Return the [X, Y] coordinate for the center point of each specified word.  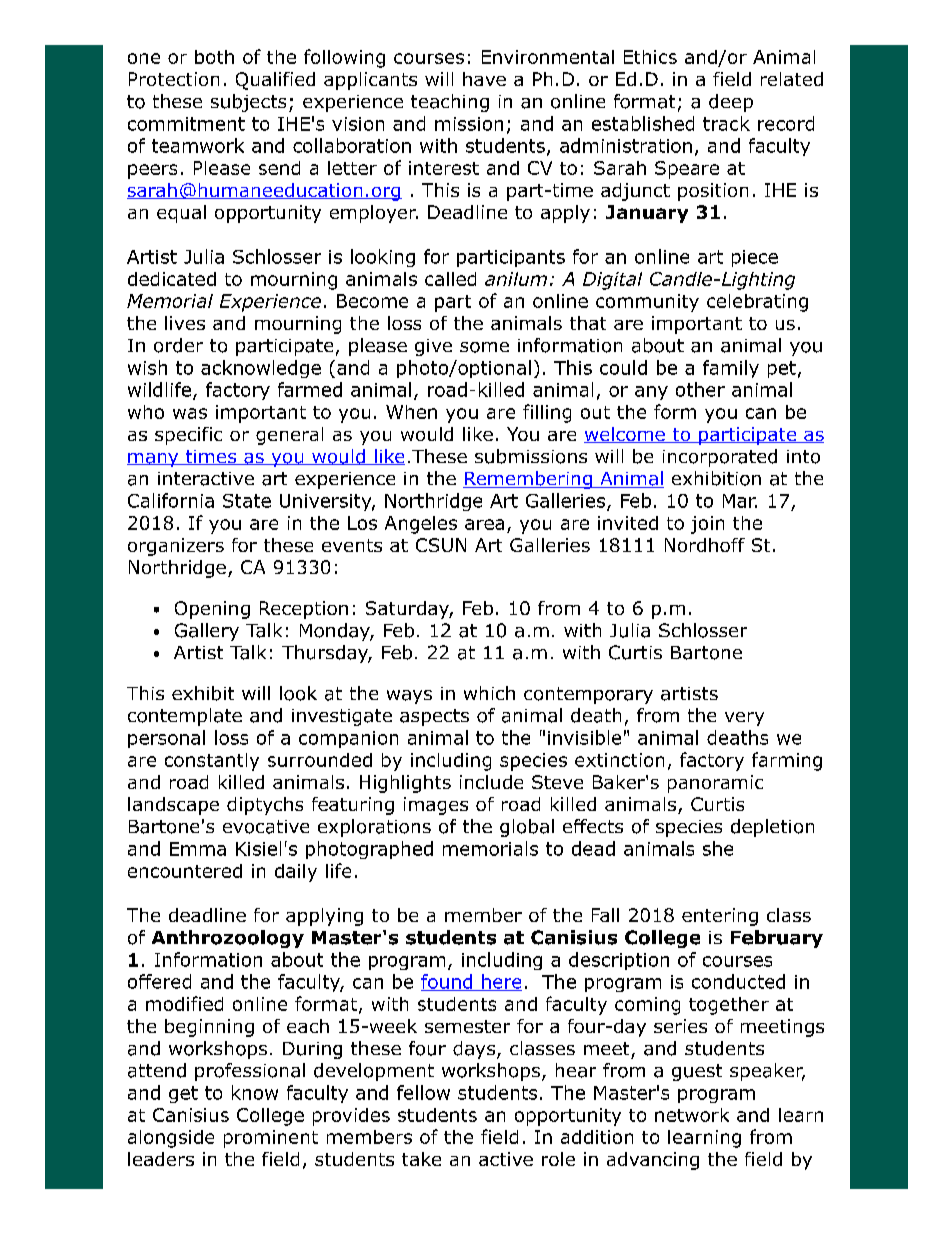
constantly [212, 762]
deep [731, 103]
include [491, 782]
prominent [271, 1139]
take [421, 1159]
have [484, 79]
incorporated [720, 458]
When [411, 412]
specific [188, 436]
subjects [248, 103]
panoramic [715, 784]
